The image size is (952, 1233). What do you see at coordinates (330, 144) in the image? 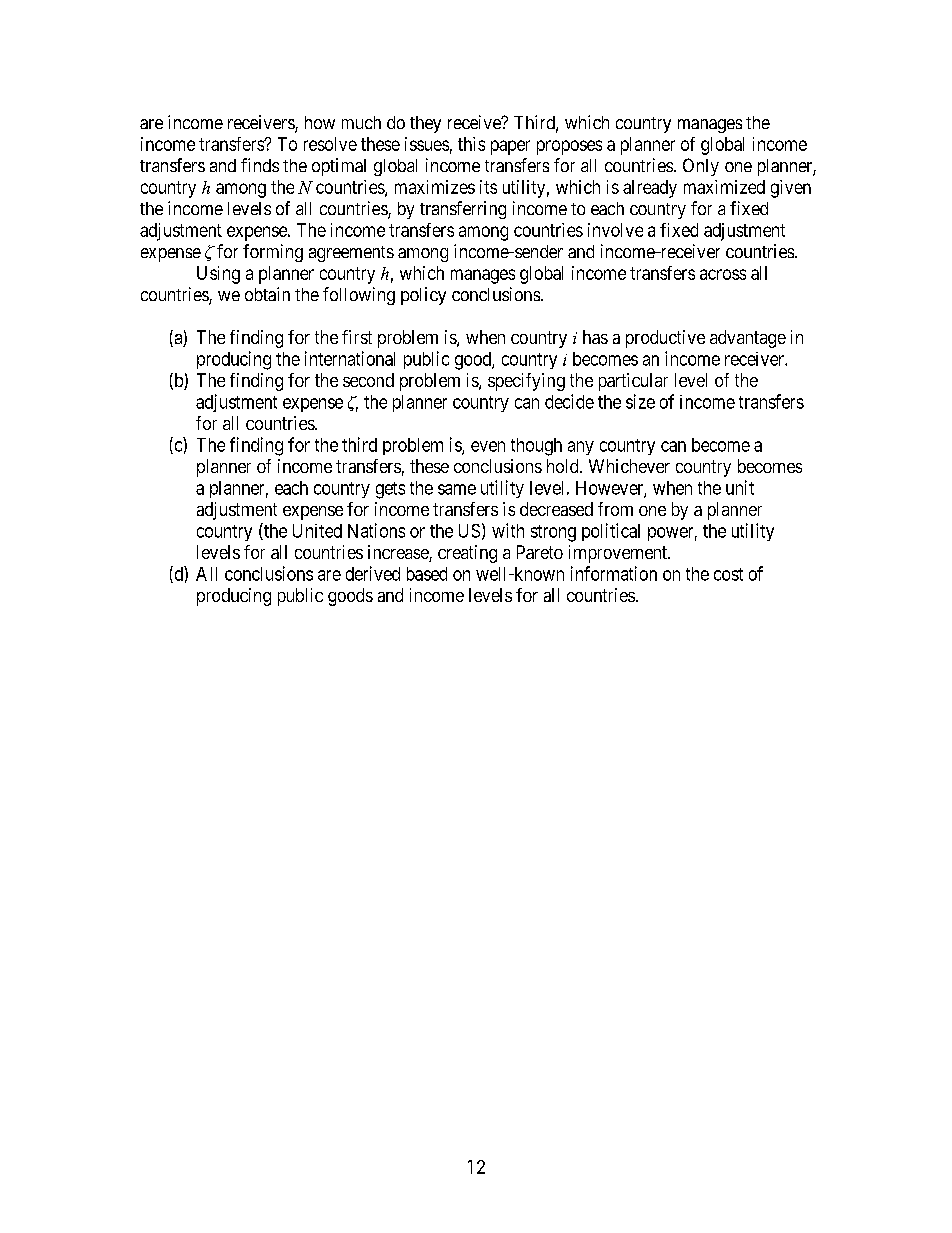
I see `resolve` at bounding box center [330, 144].
